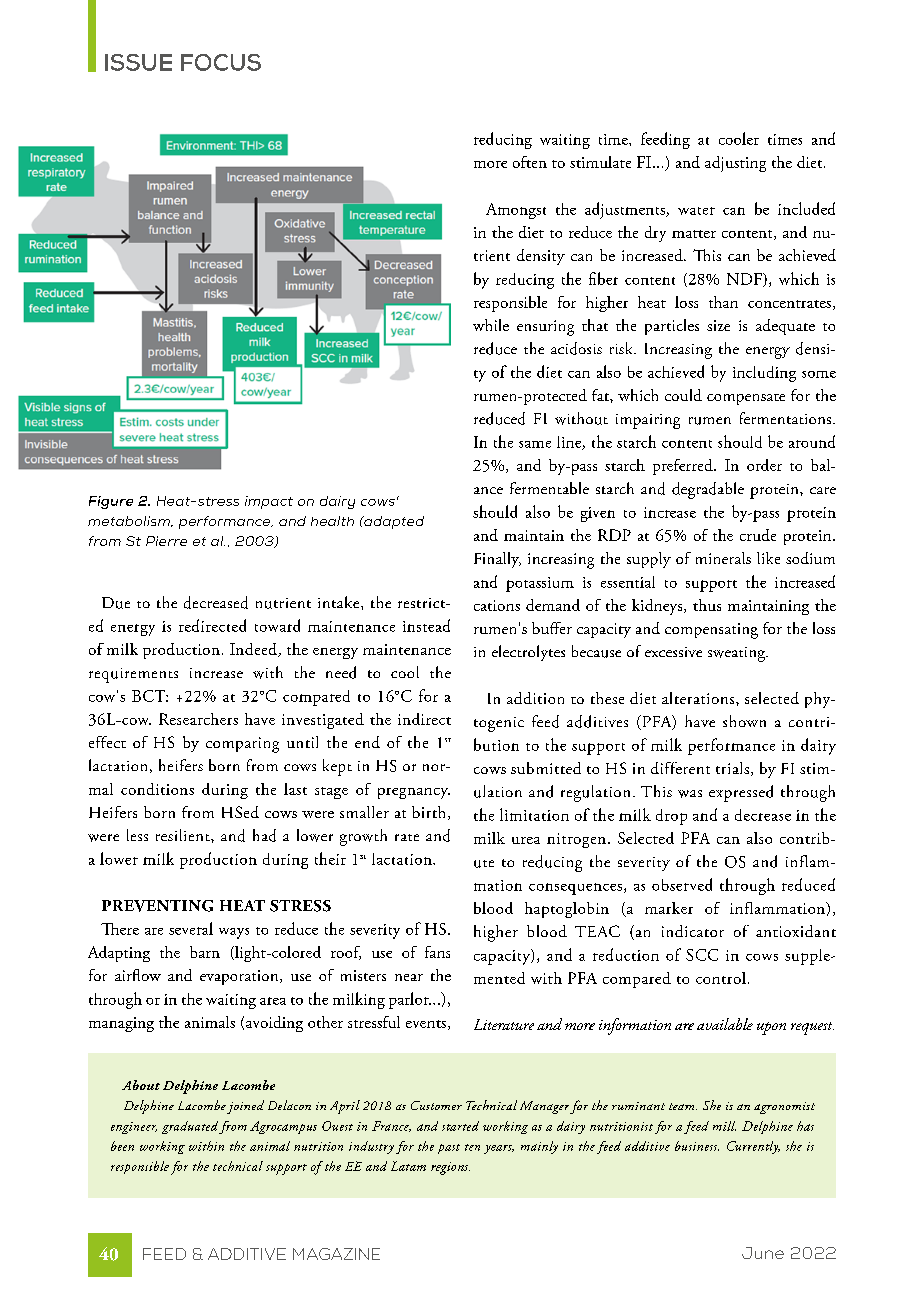 The width and height of the page is (924, 1308). I want to click on impact, so click(269, 502).
